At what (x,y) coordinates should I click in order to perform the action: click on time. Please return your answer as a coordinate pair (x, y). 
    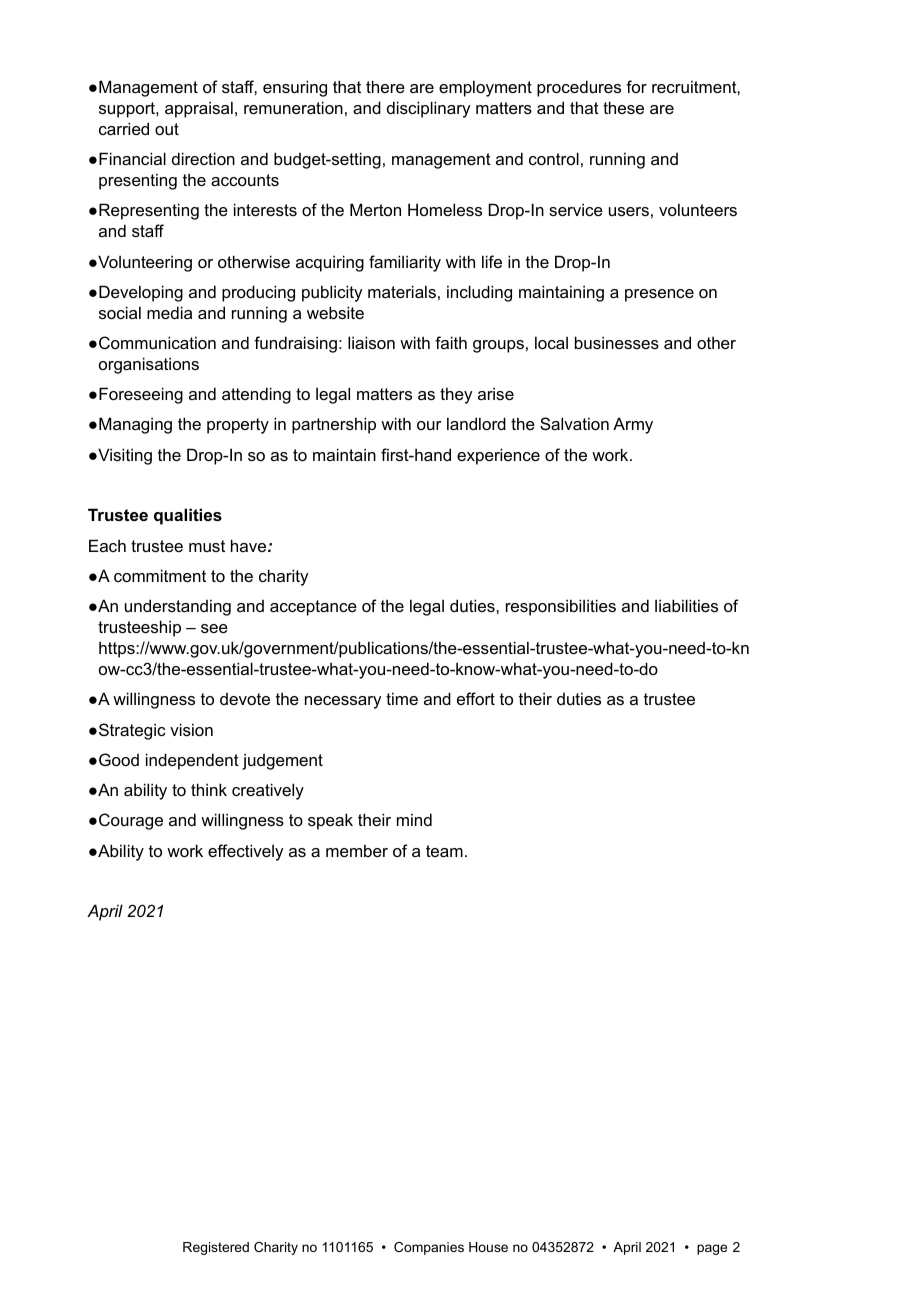
    Looking at the image, I should click on (402, 698).
